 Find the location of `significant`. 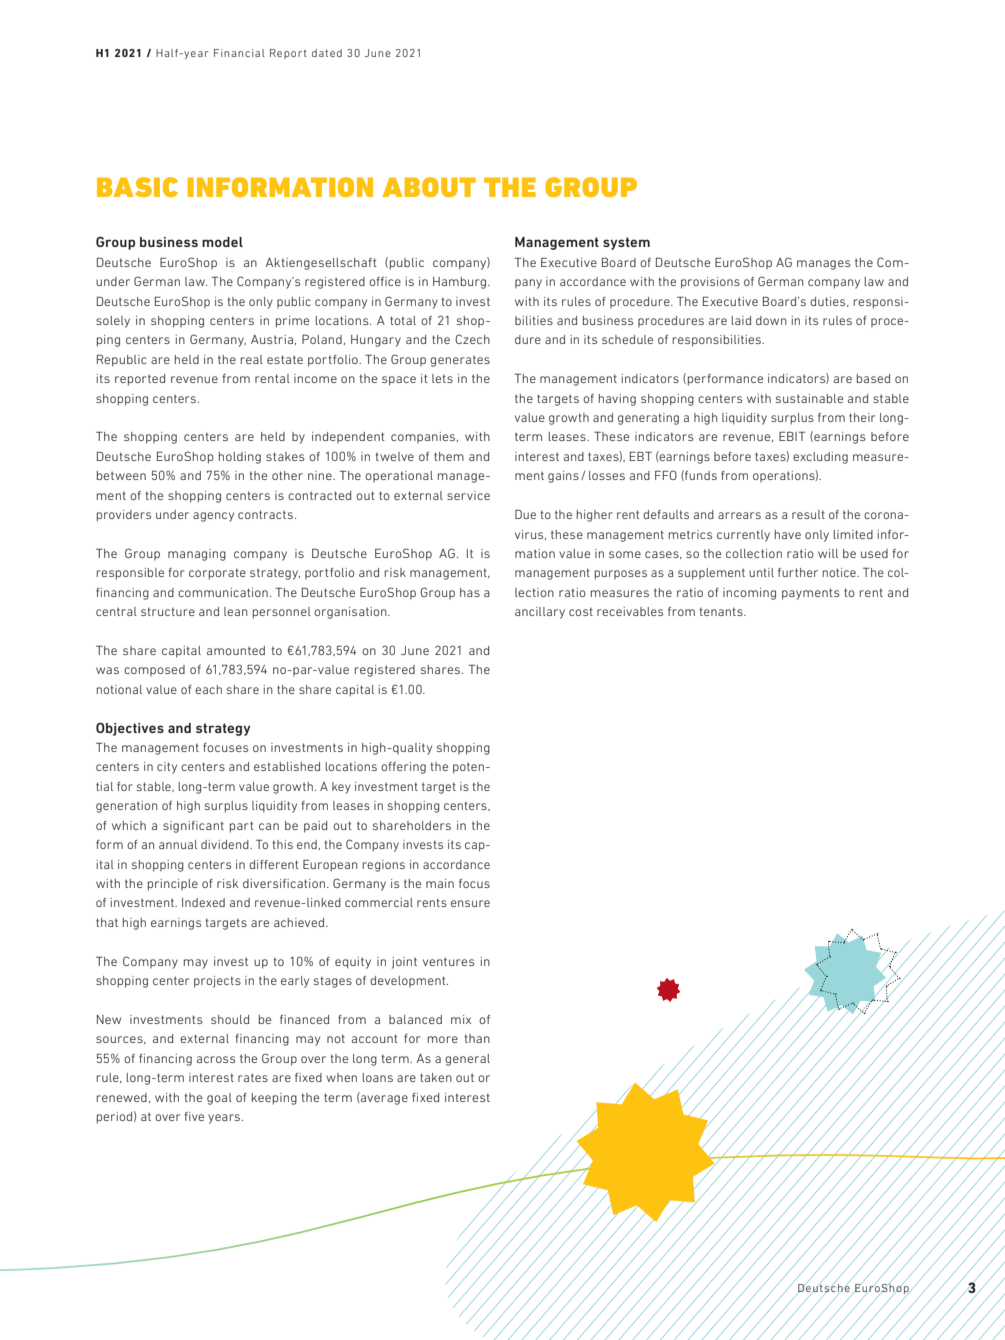

significant is located at coordinates (193, 827).
